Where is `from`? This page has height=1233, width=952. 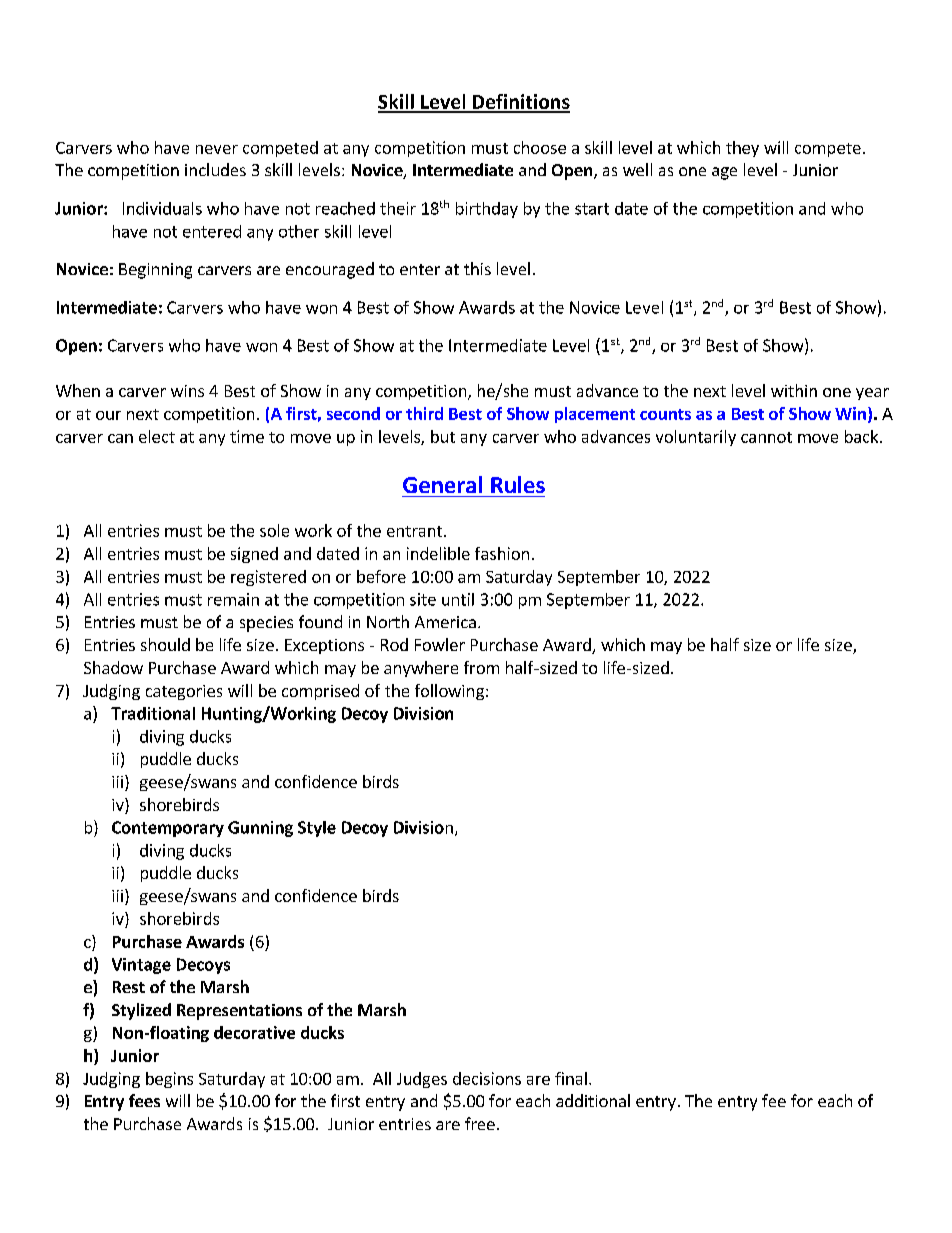
from is located at coordinates (481, 667).
